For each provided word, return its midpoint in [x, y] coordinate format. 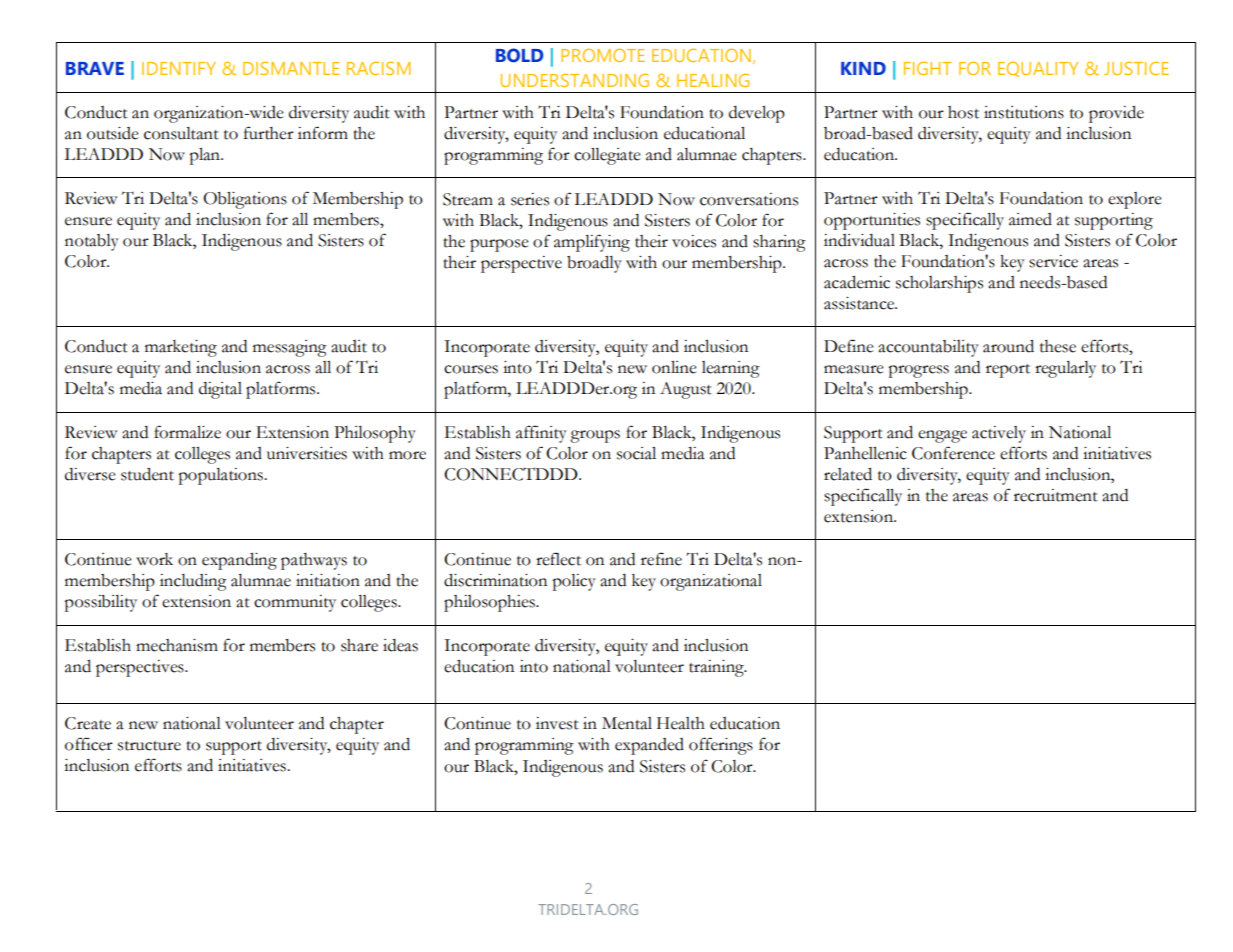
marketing [181, 348]
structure [149, 746]
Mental [627, 723]
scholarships [939, 284]
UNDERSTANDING [575, 80]
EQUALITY [1038, 69]
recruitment [1056, 495]
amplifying [592, 243]
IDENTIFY [179, 68]
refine [661, 559]
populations [221, 476]
